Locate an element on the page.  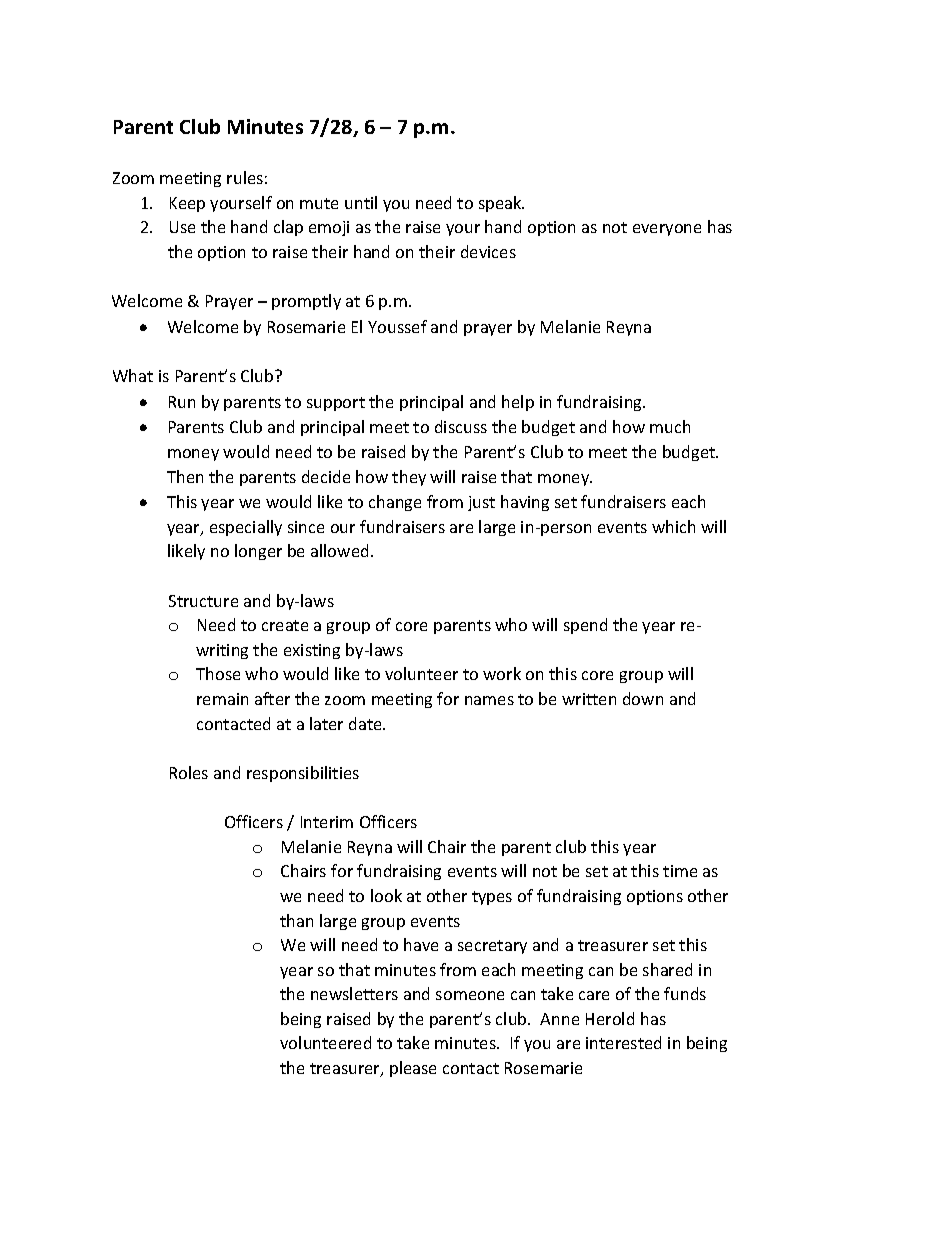
Use is located at coordinates (182, 227).
